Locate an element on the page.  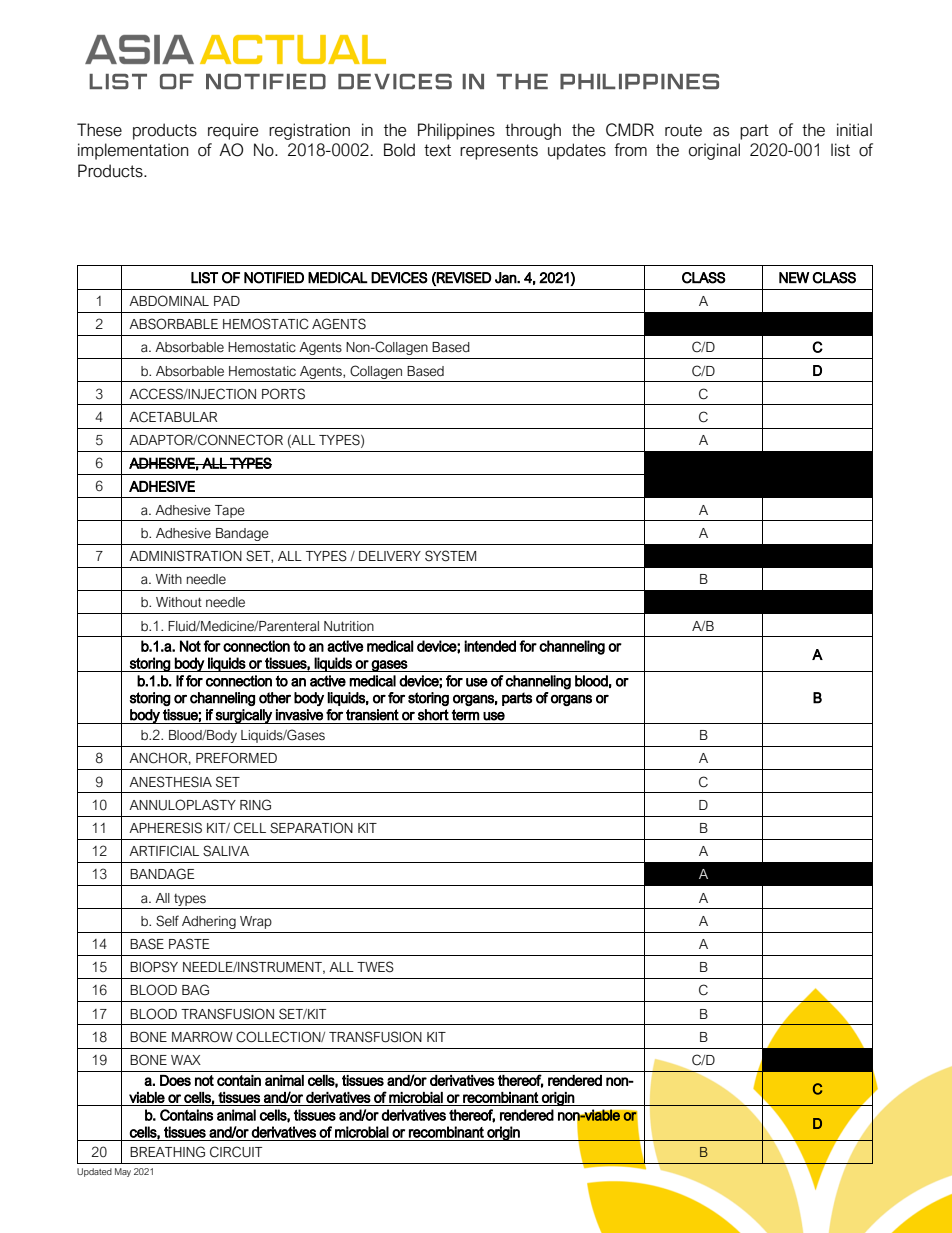
term is located at coordinates (466, 715).
